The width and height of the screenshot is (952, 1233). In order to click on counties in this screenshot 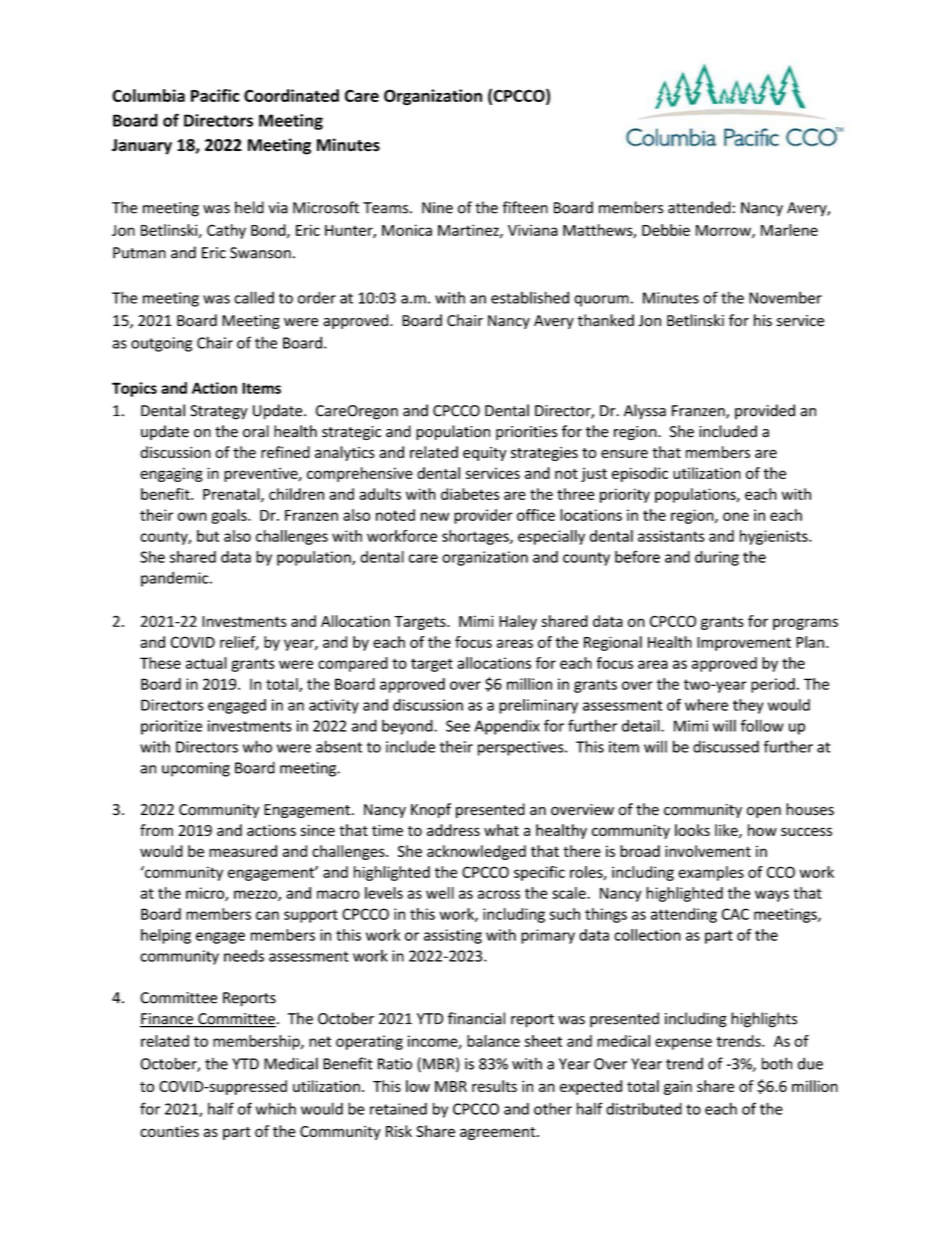, I will do `click(169, 1131)`.
